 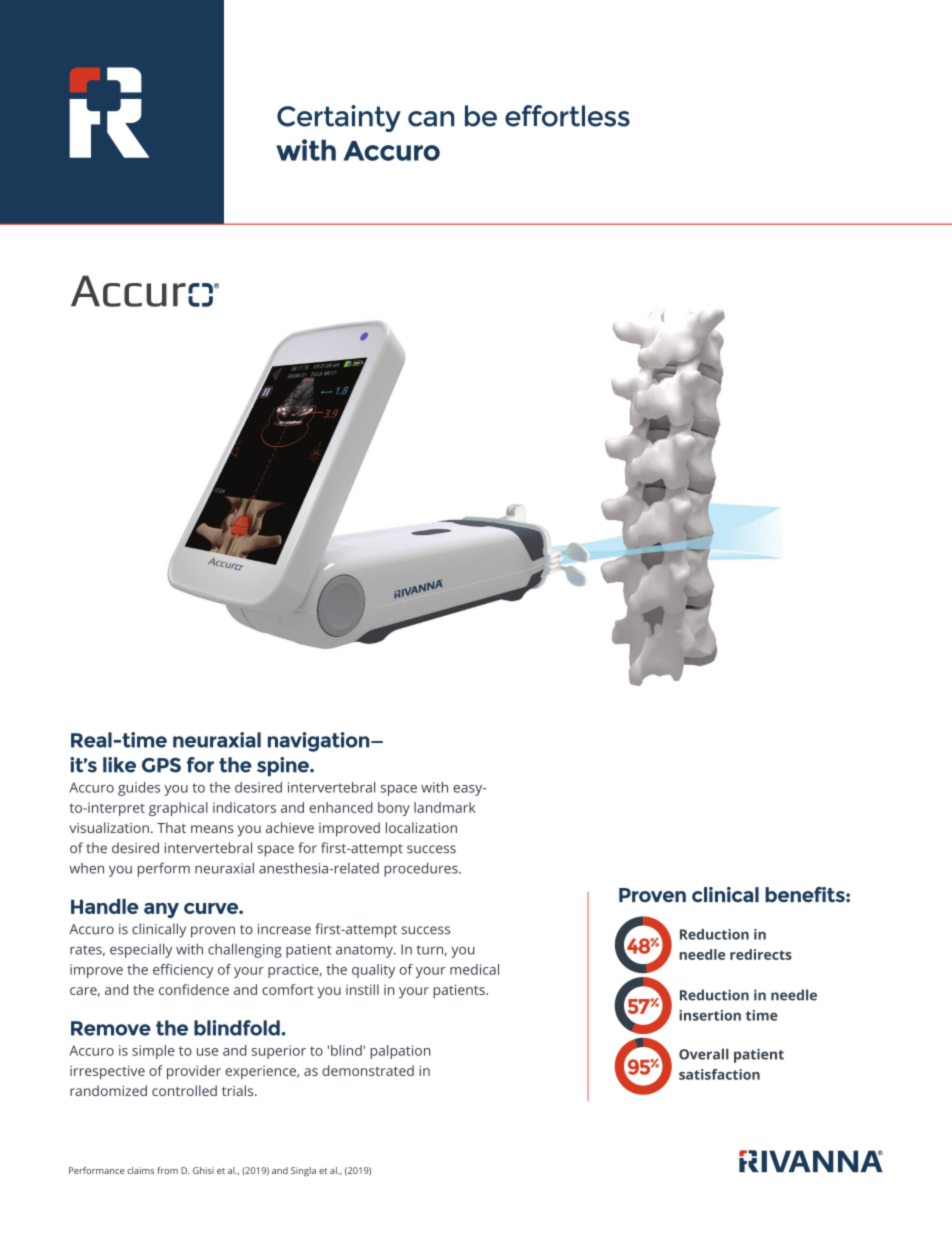 I want to click on satisfaction, so click(x=719, y=1074).
